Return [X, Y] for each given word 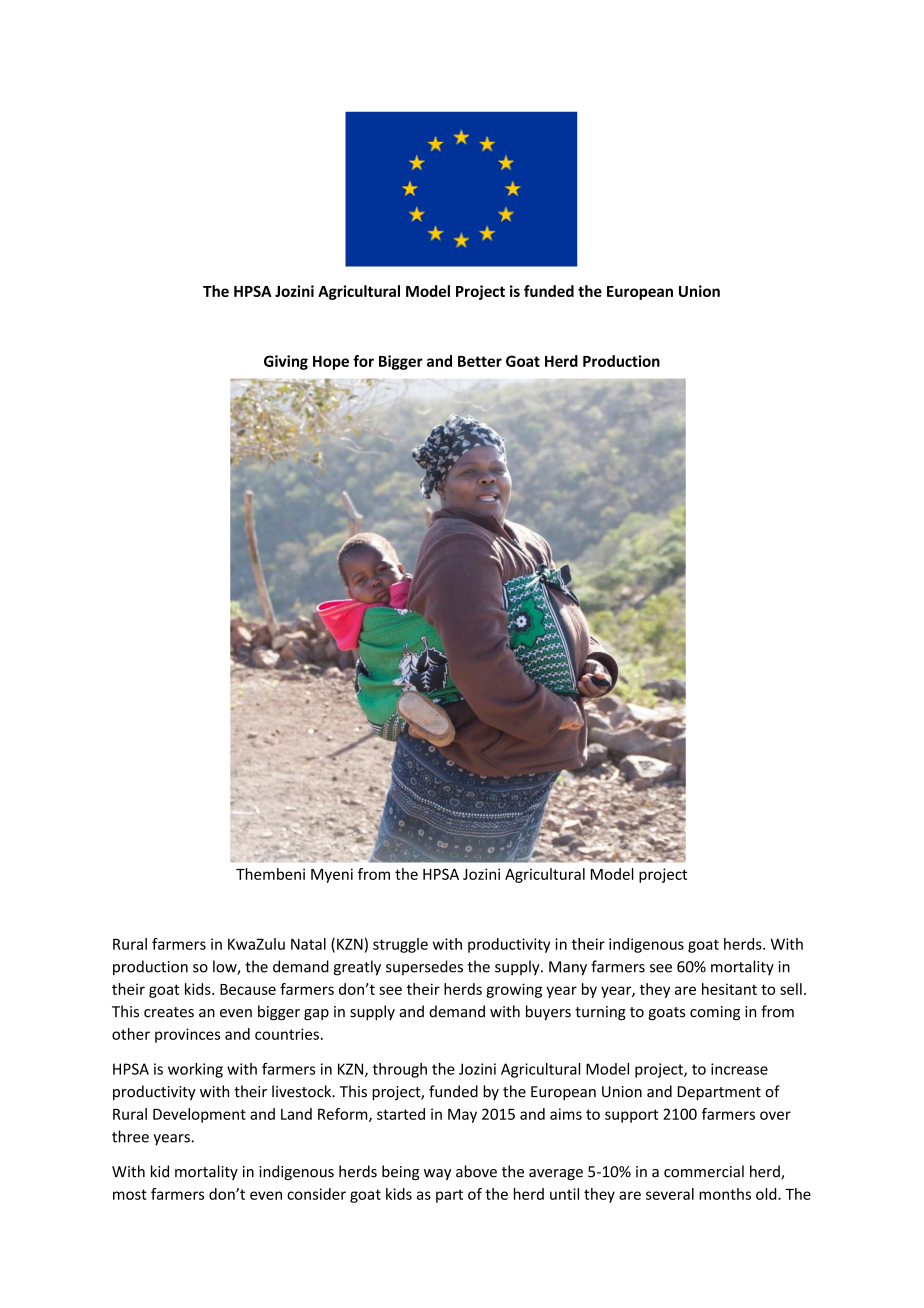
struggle [400, 945]
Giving [286, 362]
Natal [308, 944]
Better [480, 361]
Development [199, 1115]
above [476, 1171]
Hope [331, 363]
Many [568, 968]
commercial [704, 1171]
